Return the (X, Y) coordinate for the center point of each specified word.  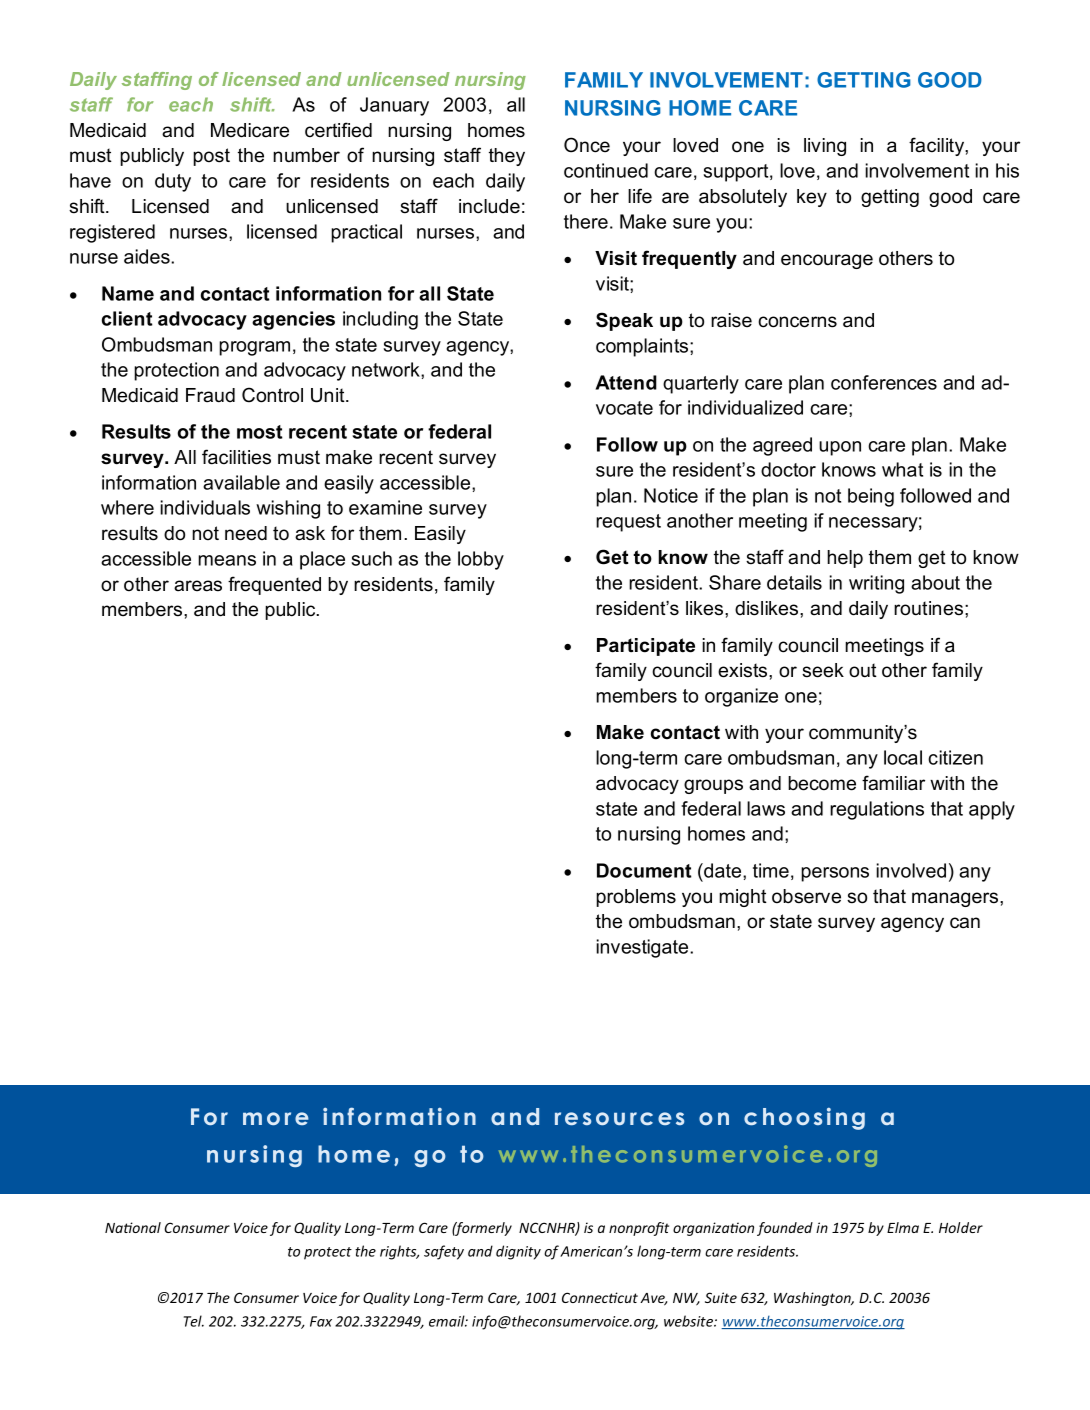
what (902, 469)
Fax (321, 1321)
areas (198, 586)
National (133, 1227)
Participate (646, 647)
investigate (643, 948)
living (825, 147)
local (903, 757)
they (507, 157)
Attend (626, 382)
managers (956, 899)
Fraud (210, 395)
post (211, 157)
